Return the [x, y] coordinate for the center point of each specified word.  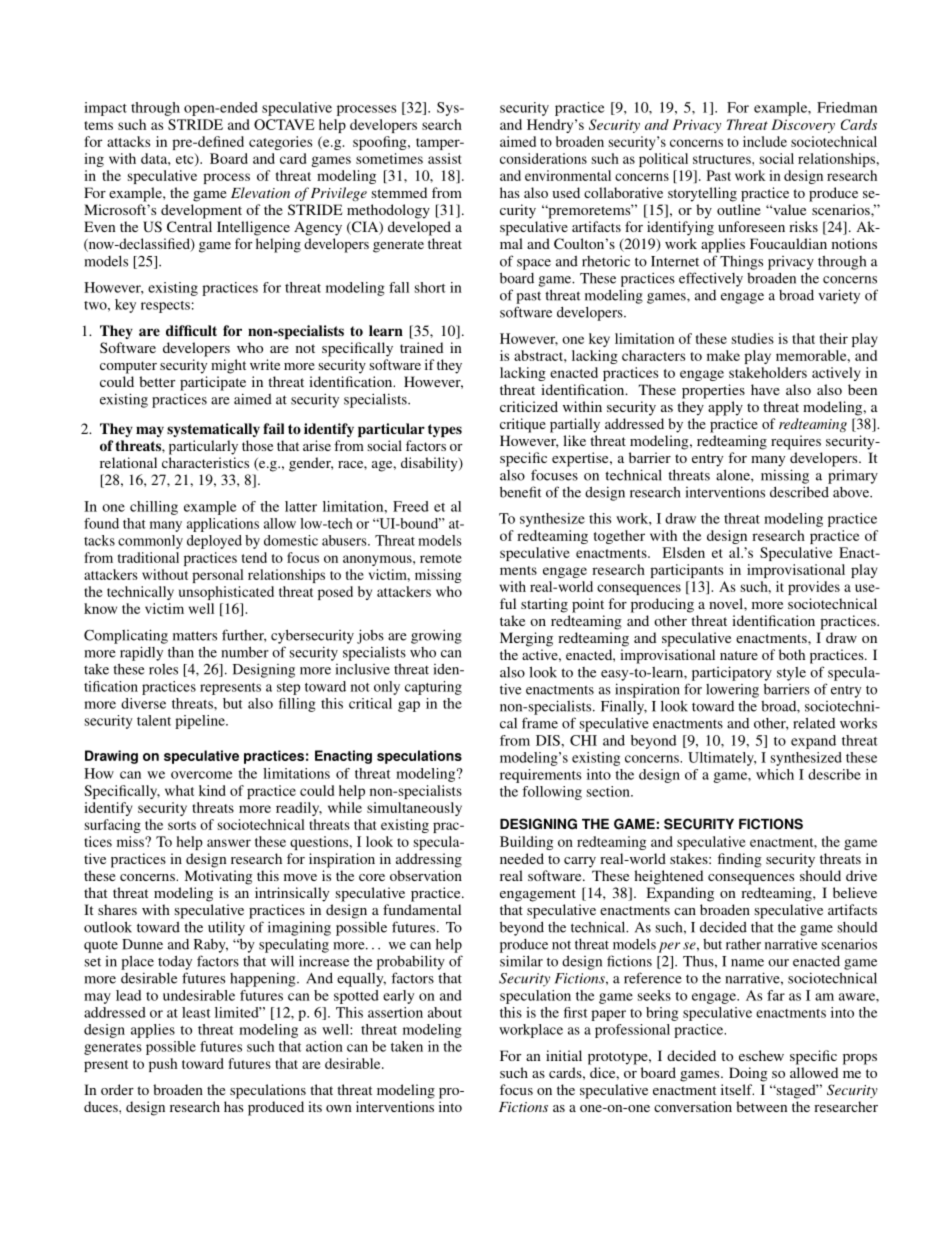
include [765, 141]
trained [421, 347]
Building [526, 843]
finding [740, 860]
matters [195, 636]
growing [436, 636]
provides [814, 588]
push [163, 1065]
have [765, 389]
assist [445, 158]
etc [186, 159]
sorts [182, 825]
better [157, 381]
